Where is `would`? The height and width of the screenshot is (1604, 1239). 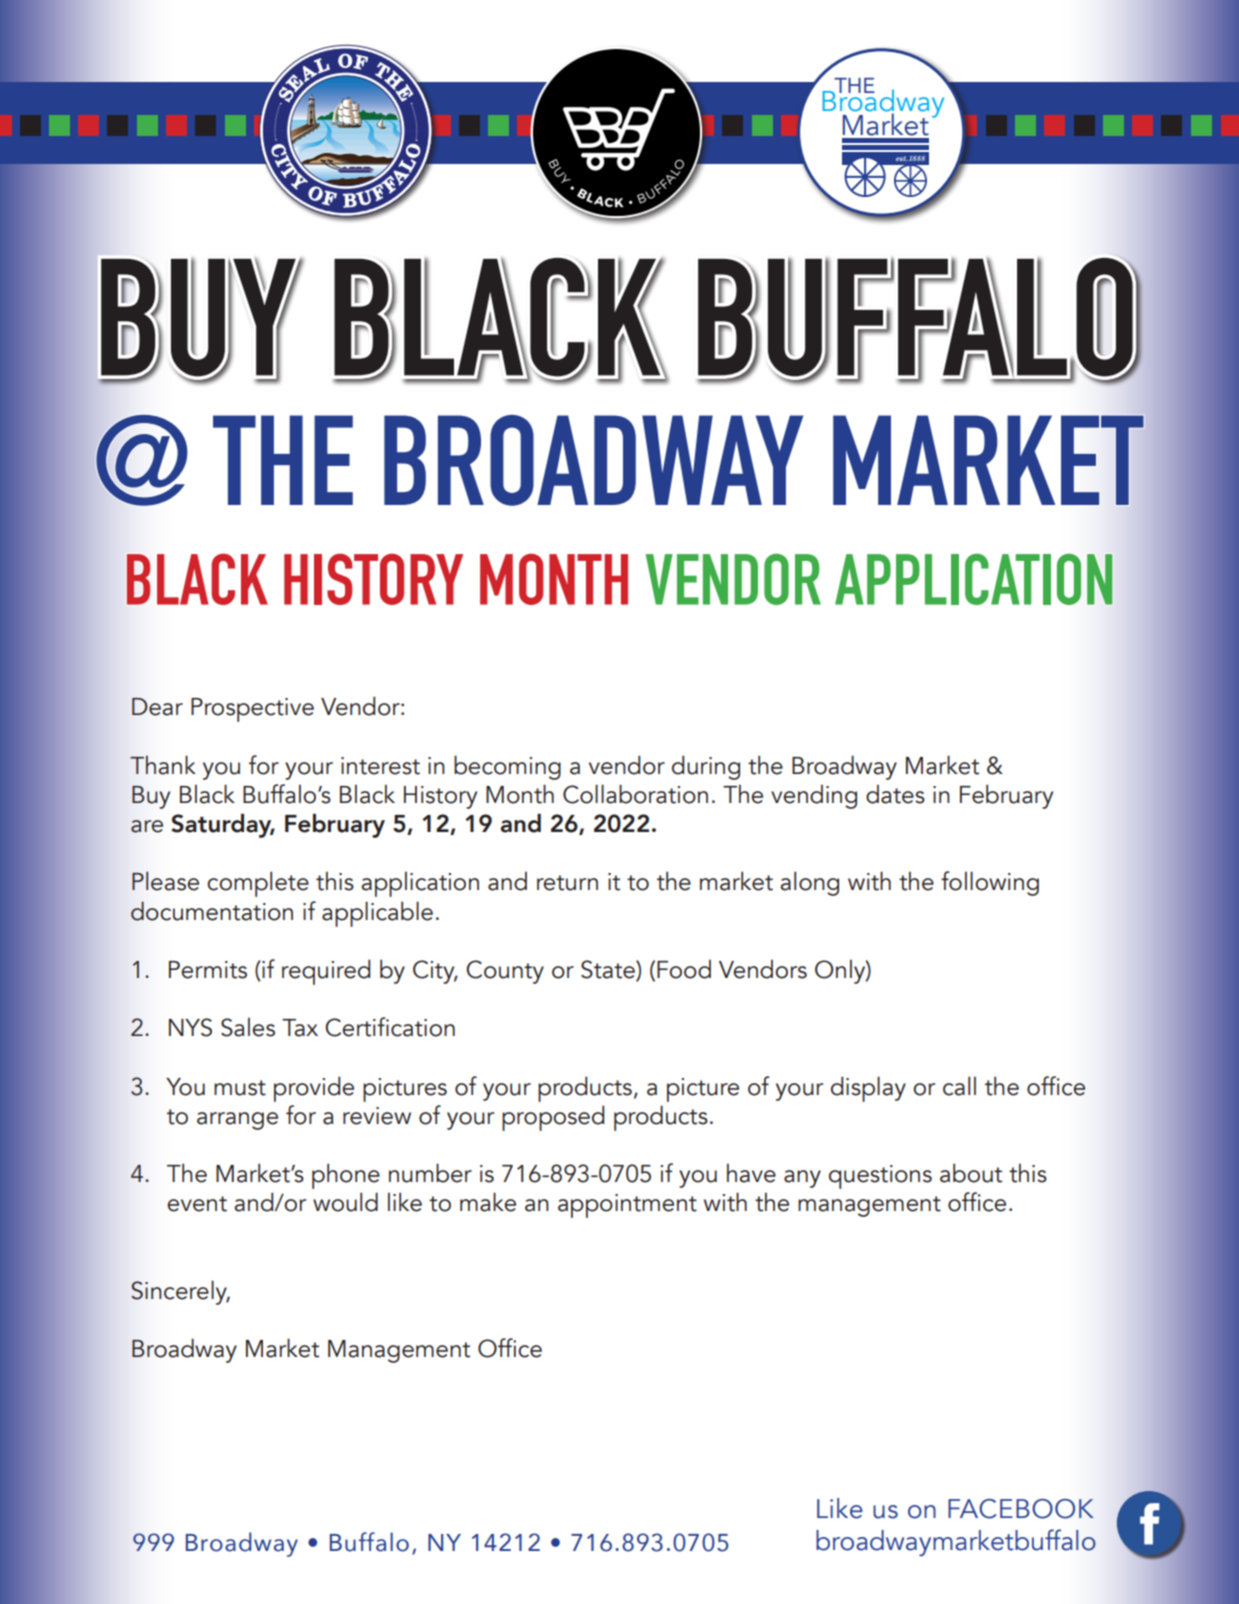
would is located at coordinates (345, 1202).
